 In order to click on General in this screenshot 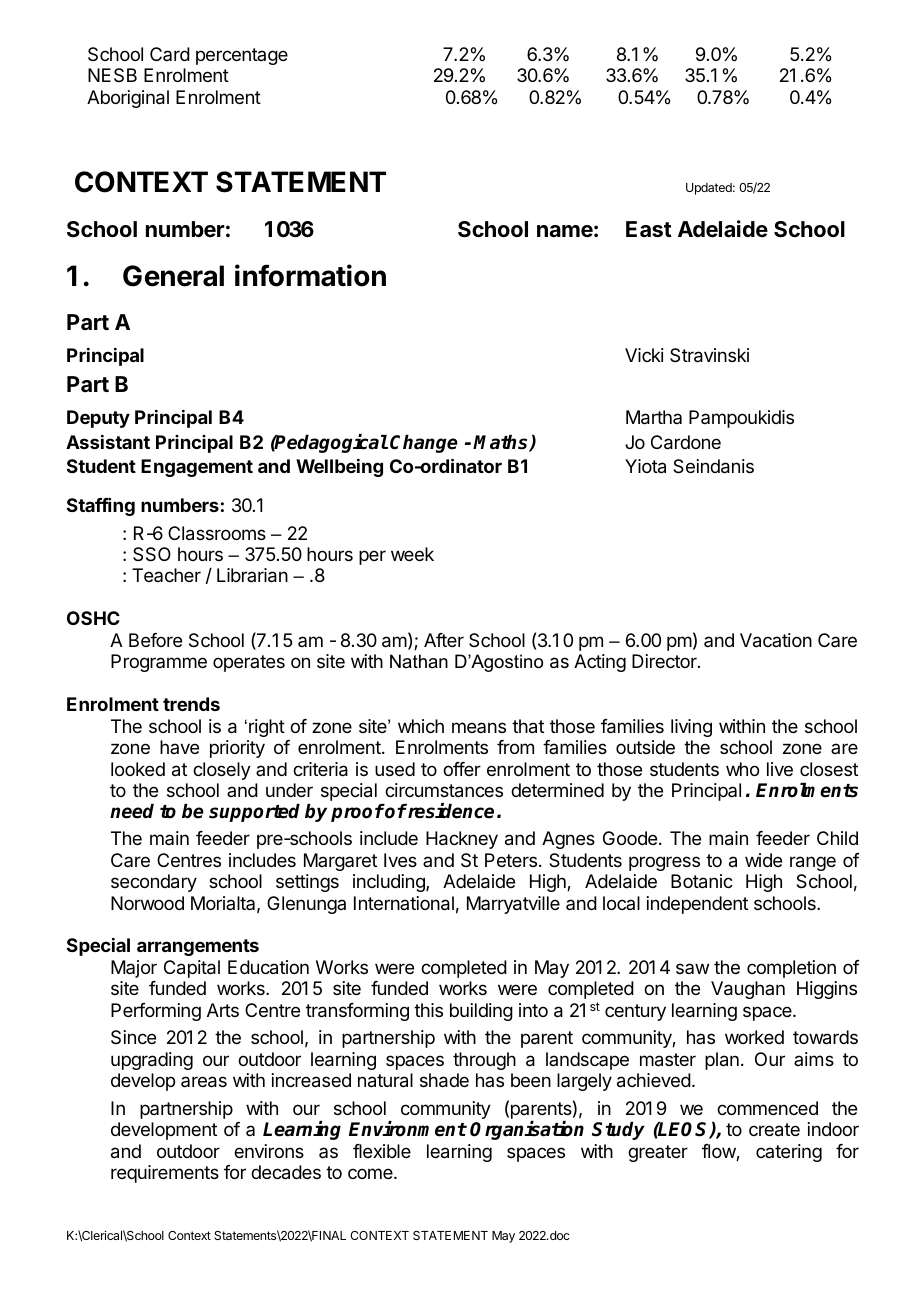, I will do `click(173, 276)`.
